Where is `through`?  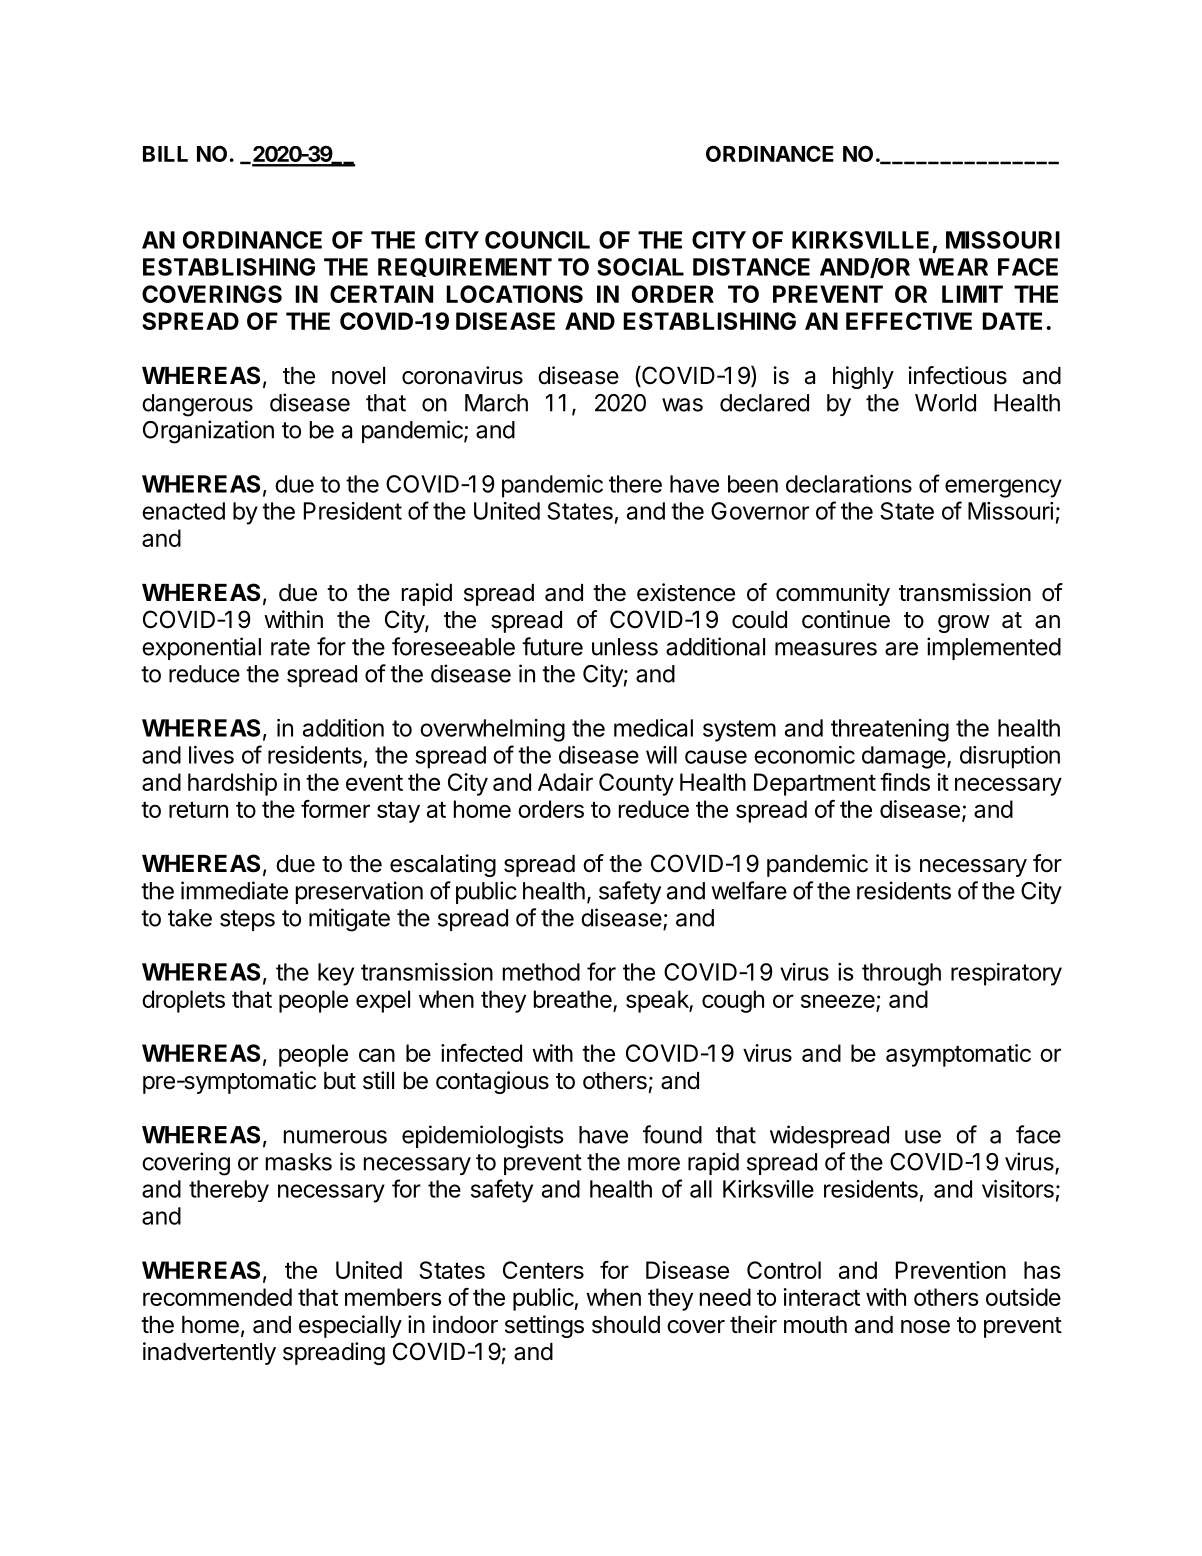
through is located at coordinates (901, 974).
